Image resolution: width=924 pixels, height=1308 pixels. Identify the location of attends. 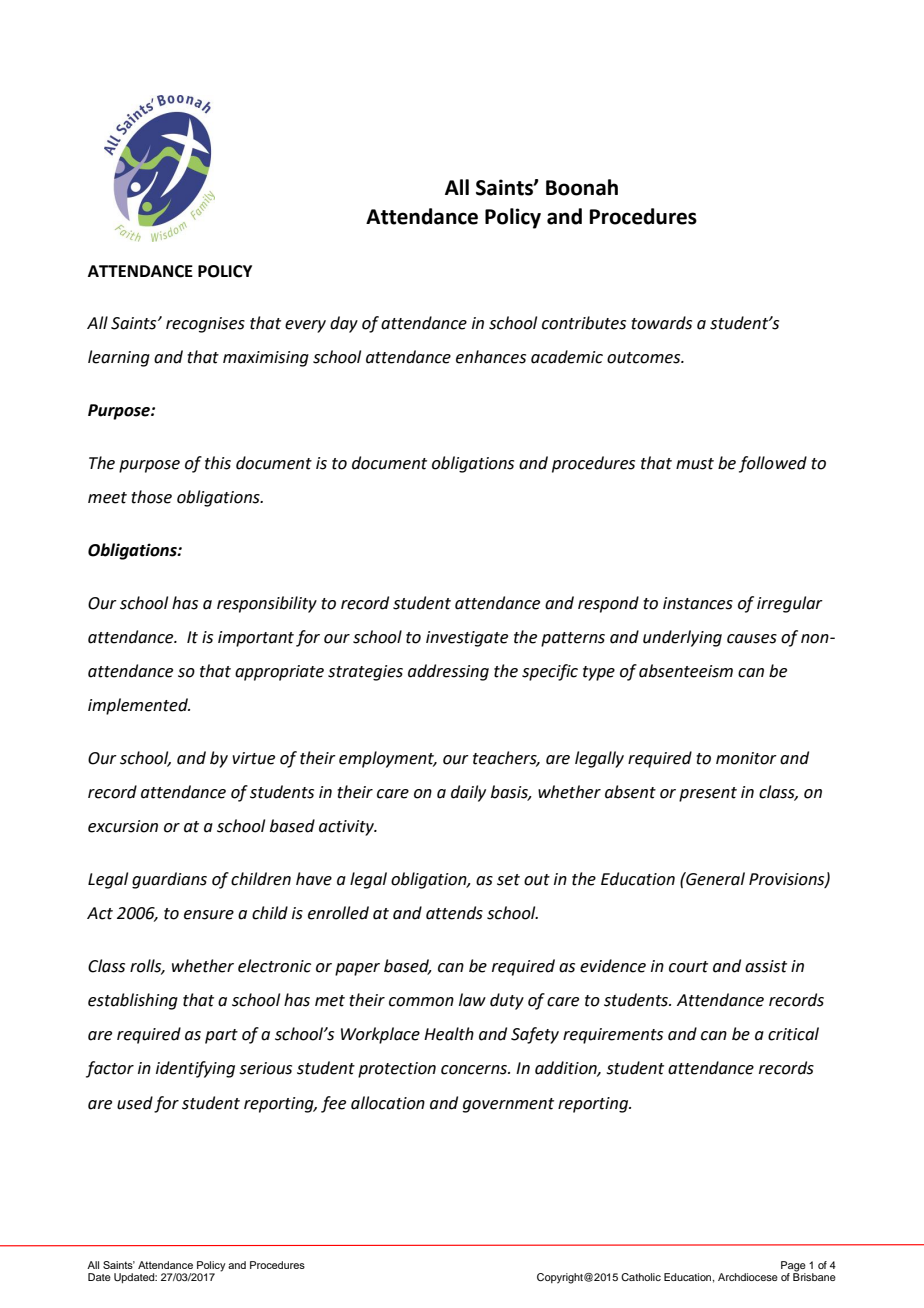
(454, 913).
